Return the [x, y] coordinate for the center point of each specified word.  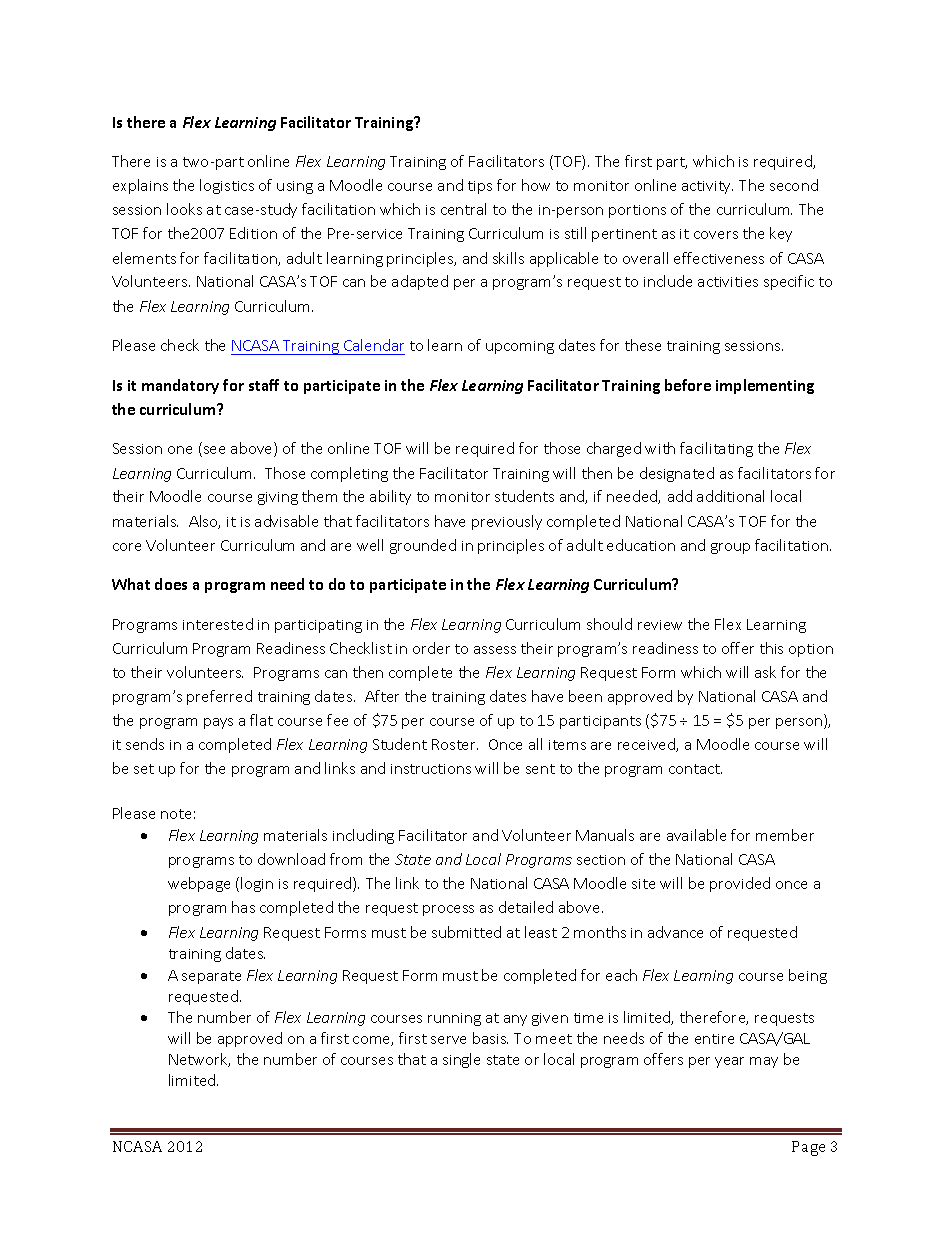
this [771, 648]
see [213, 451]
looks [184, 209]
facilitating [716, 449]
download [291, 859]
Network [199, 1060]
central [463, 209]
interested [218, 624]
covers [716, 235]
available [696, 835]
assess [495, 650]
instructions [431, 769]
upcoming [520, 347]
